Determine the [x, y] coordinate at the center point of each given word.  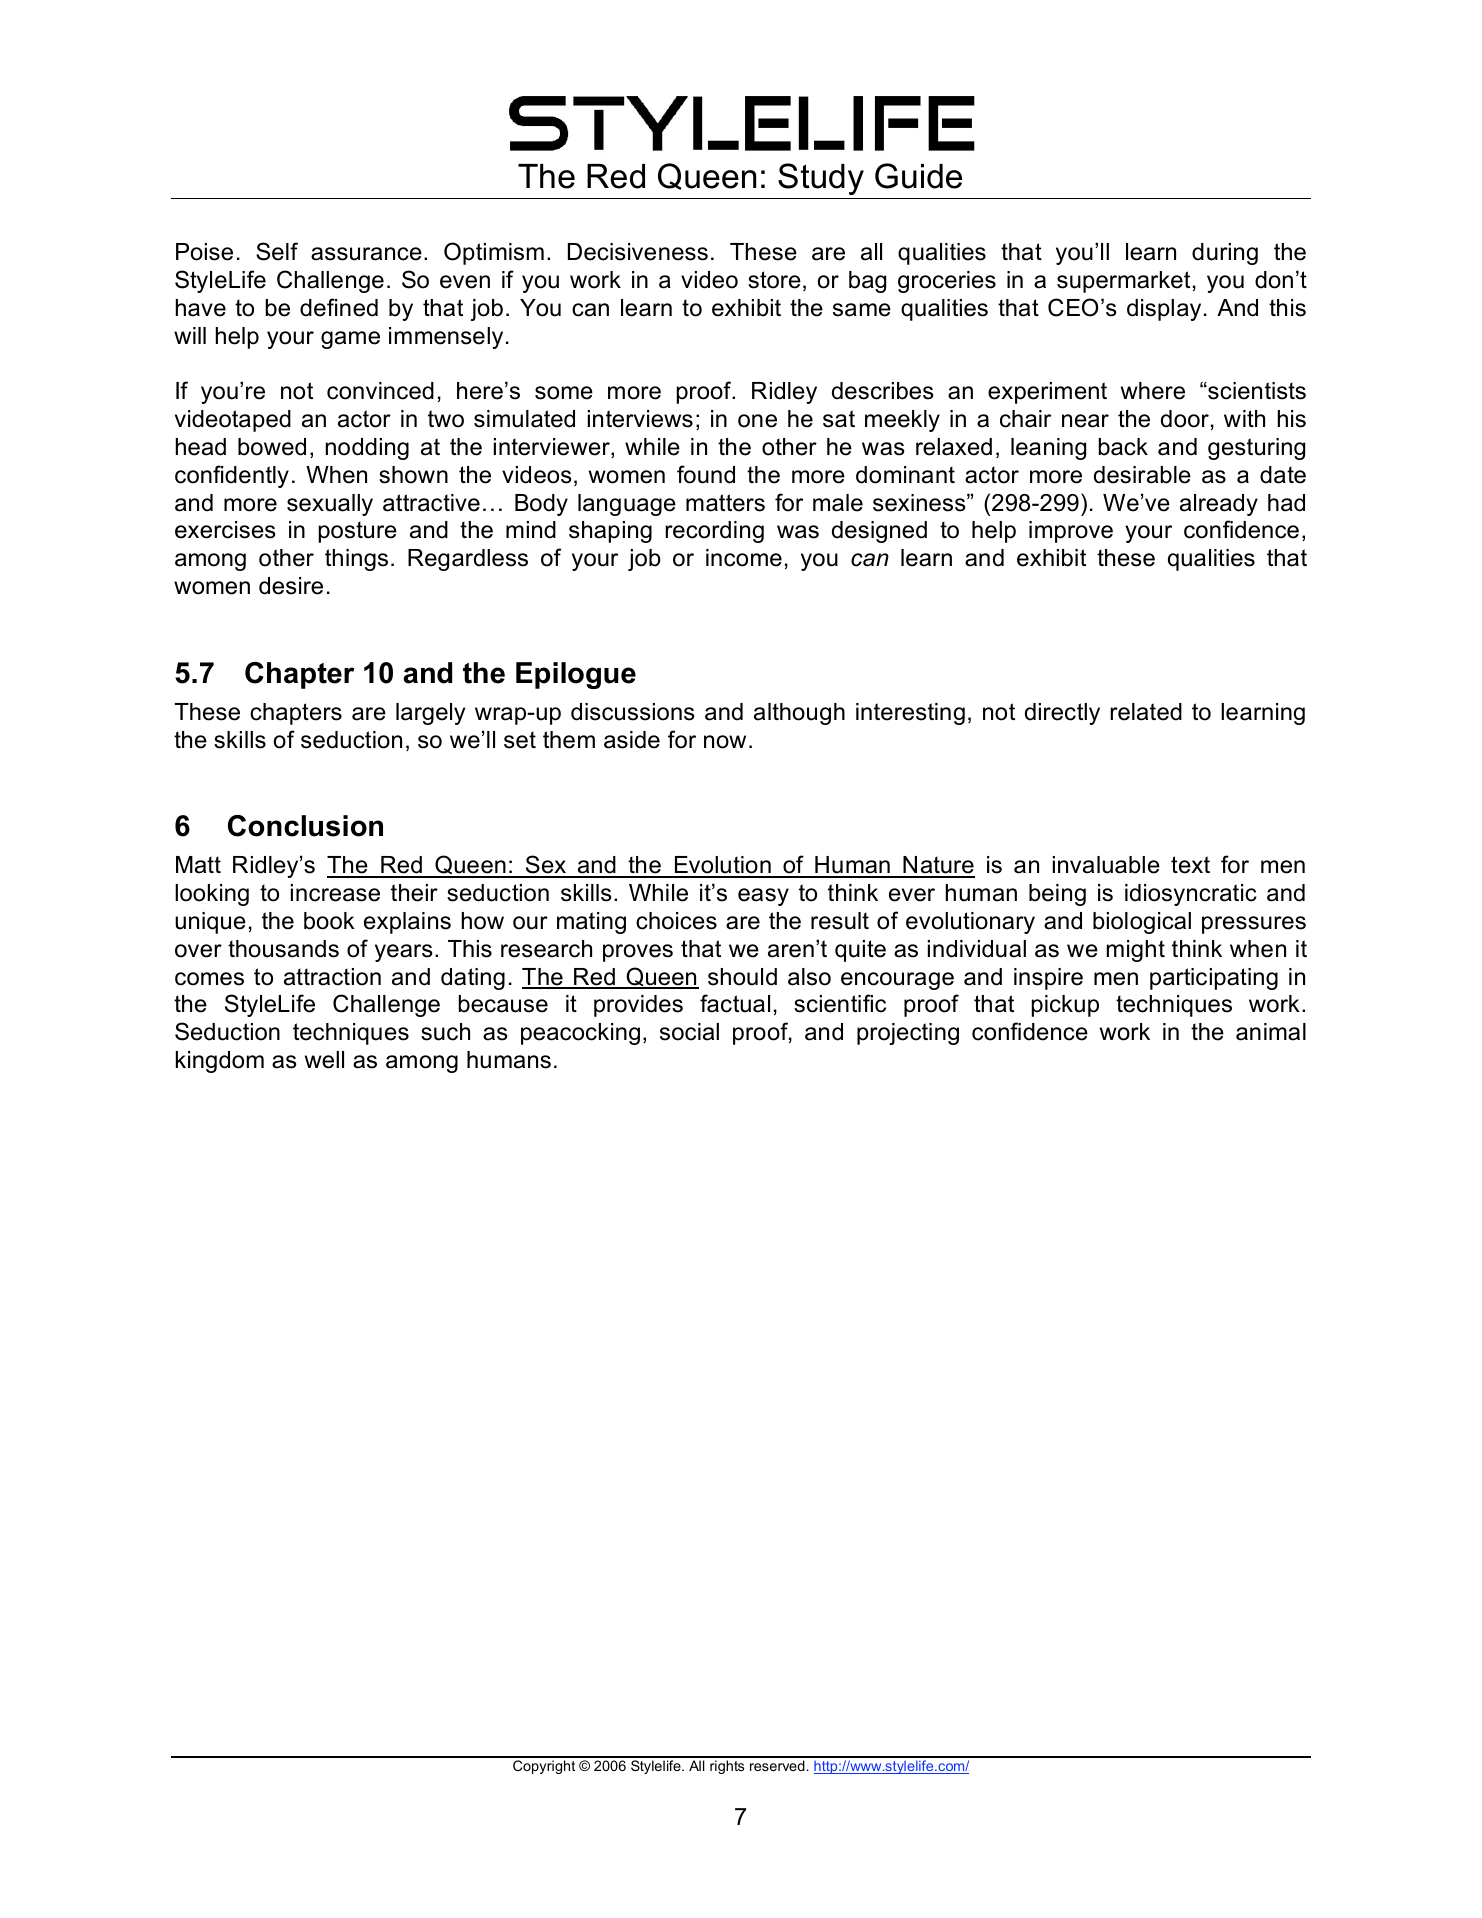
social [689, 1032]
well [324, 1060]
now [725, 742]
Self [277, 251]
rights [727, 1767]
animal [1271, 1032]
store [774, 280]
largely [430, 714]
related [1146, 712]
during [1225, 254]
